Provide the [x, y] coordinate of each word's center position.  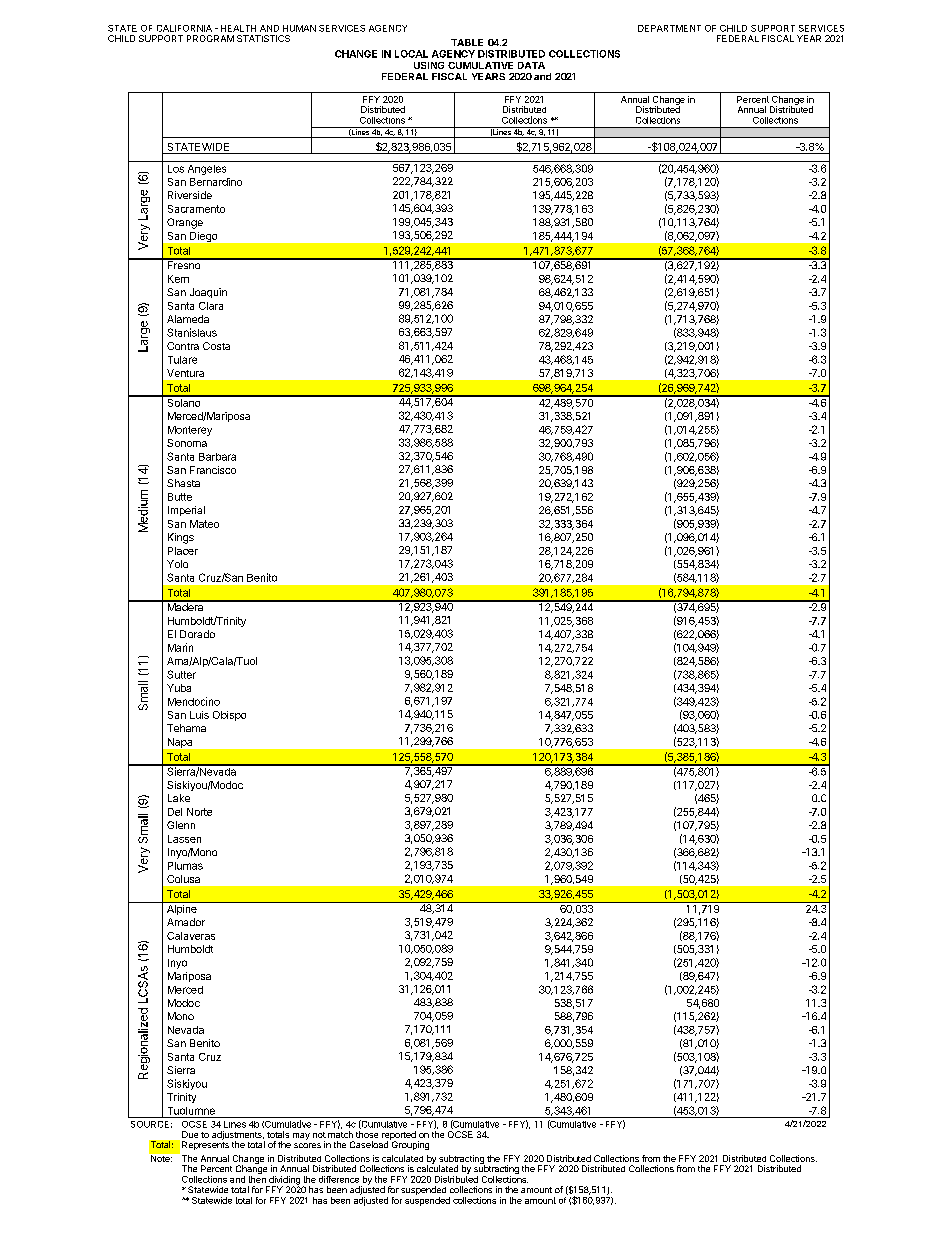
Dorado [197, 634]
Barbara [217, 457]
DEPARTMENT [669, 28]
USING [429, 65]
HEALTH [238, 28]
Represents [205, 1144]
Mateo [204, 524]
